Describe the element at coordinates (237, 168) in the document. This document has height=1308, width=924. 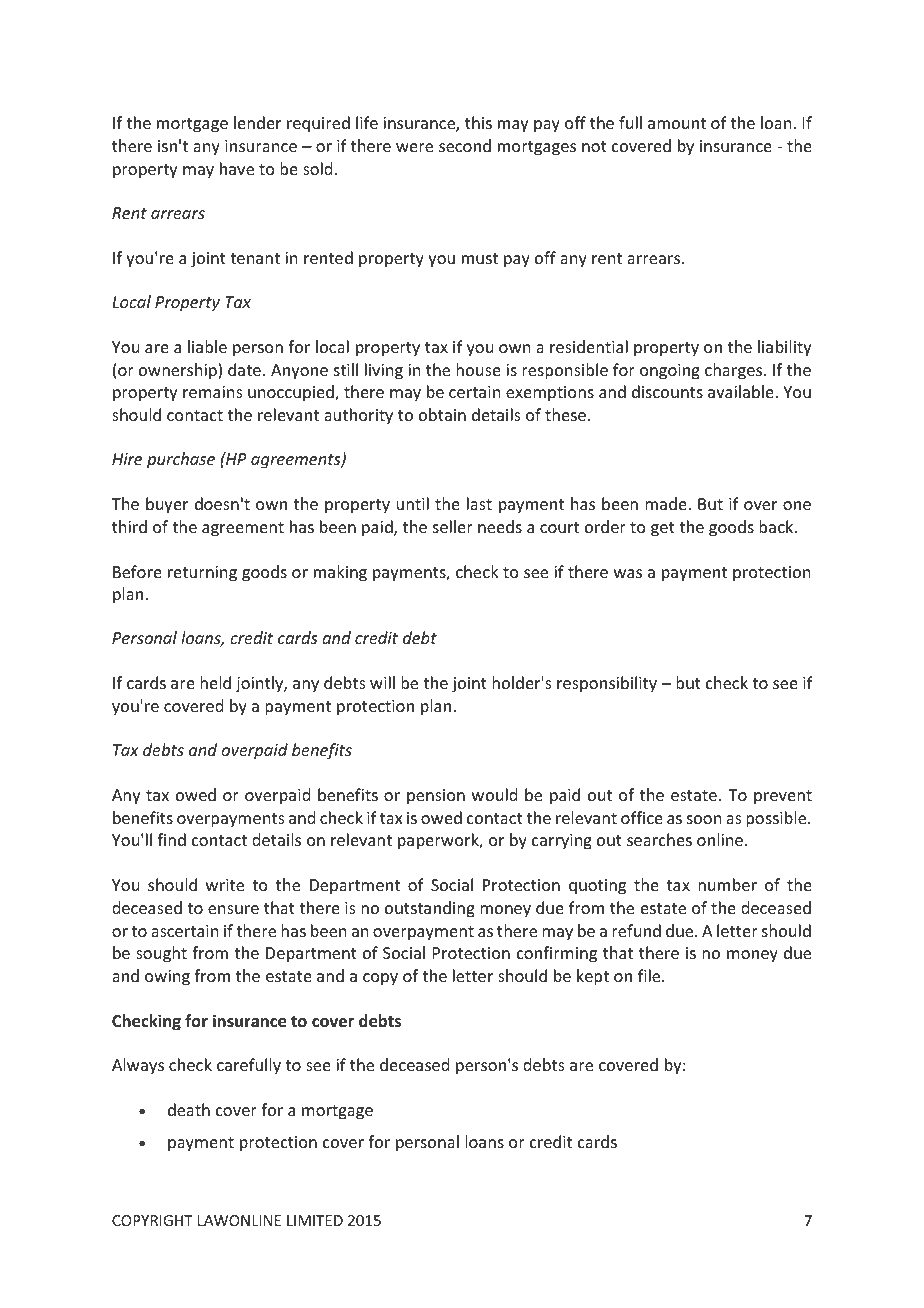
I see `have` at that location.
